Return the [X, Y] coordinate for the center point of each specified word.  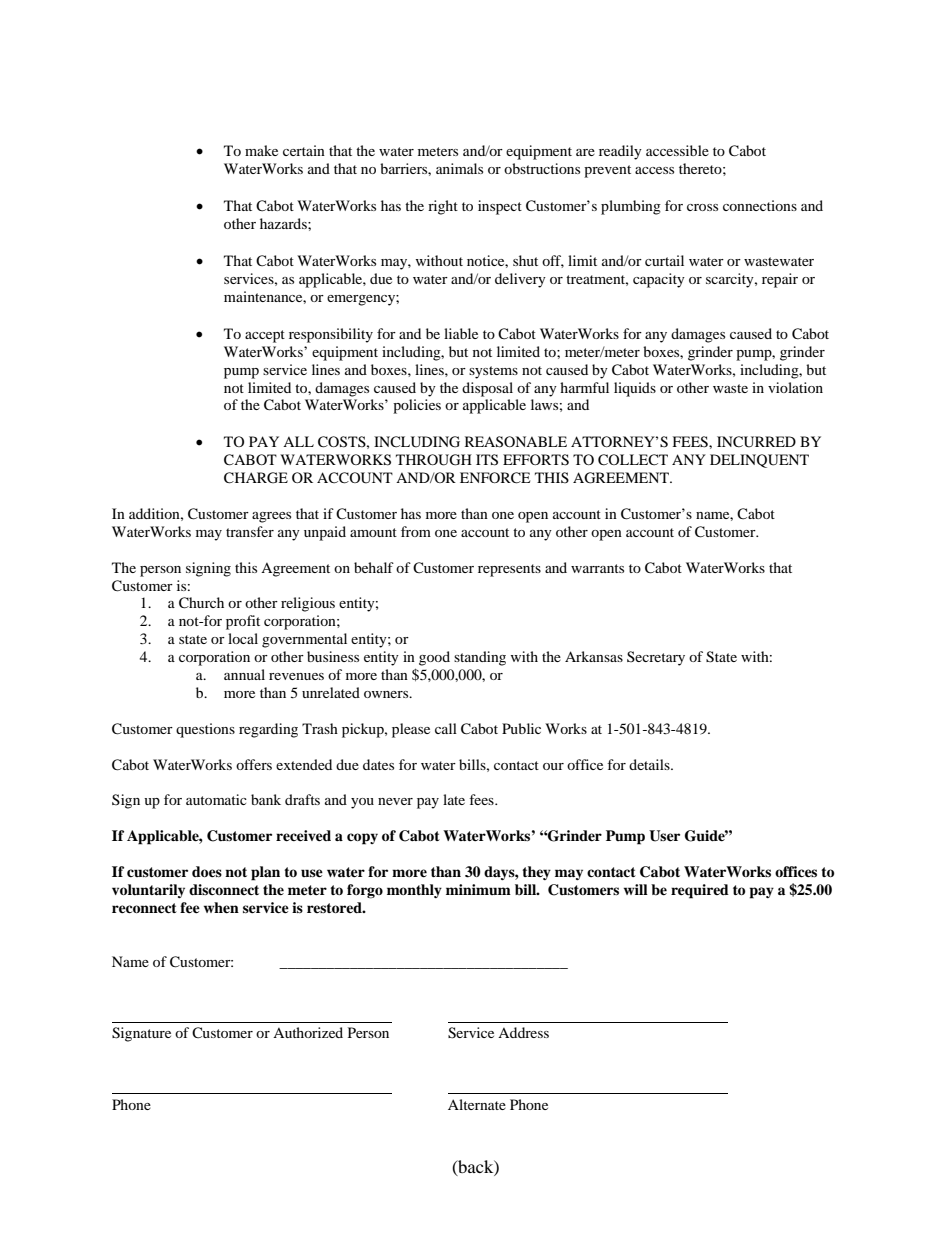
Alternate [477, 1104]
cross [702, 207]
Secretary [656, 658]
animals [459, 168]
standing [480, 658]
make [261, 150]
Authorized [308, 1032]
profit [243, 622]
